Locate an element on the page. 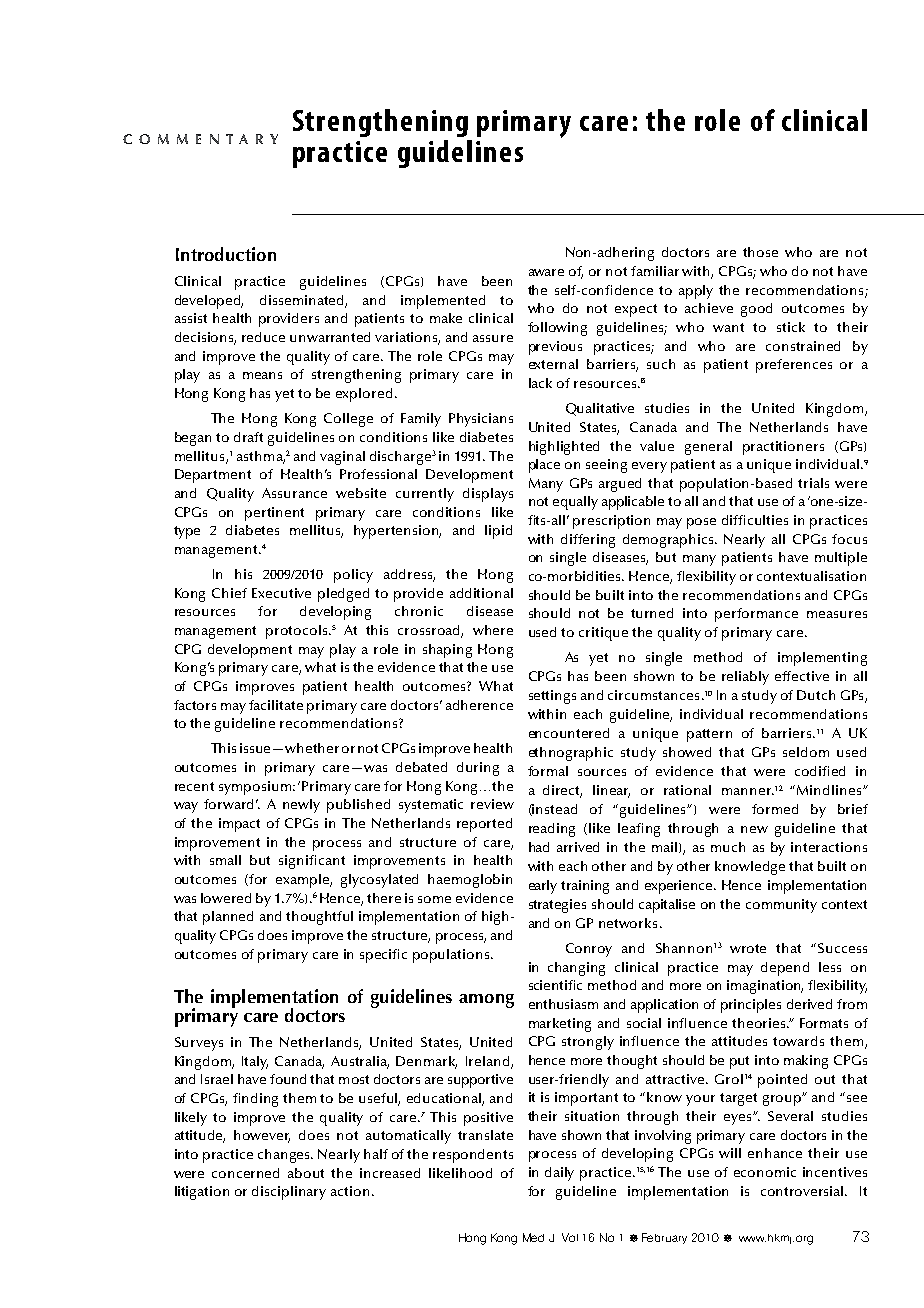 The image size is (924, 1308). Introduction is located at coordinates (226, 254).
